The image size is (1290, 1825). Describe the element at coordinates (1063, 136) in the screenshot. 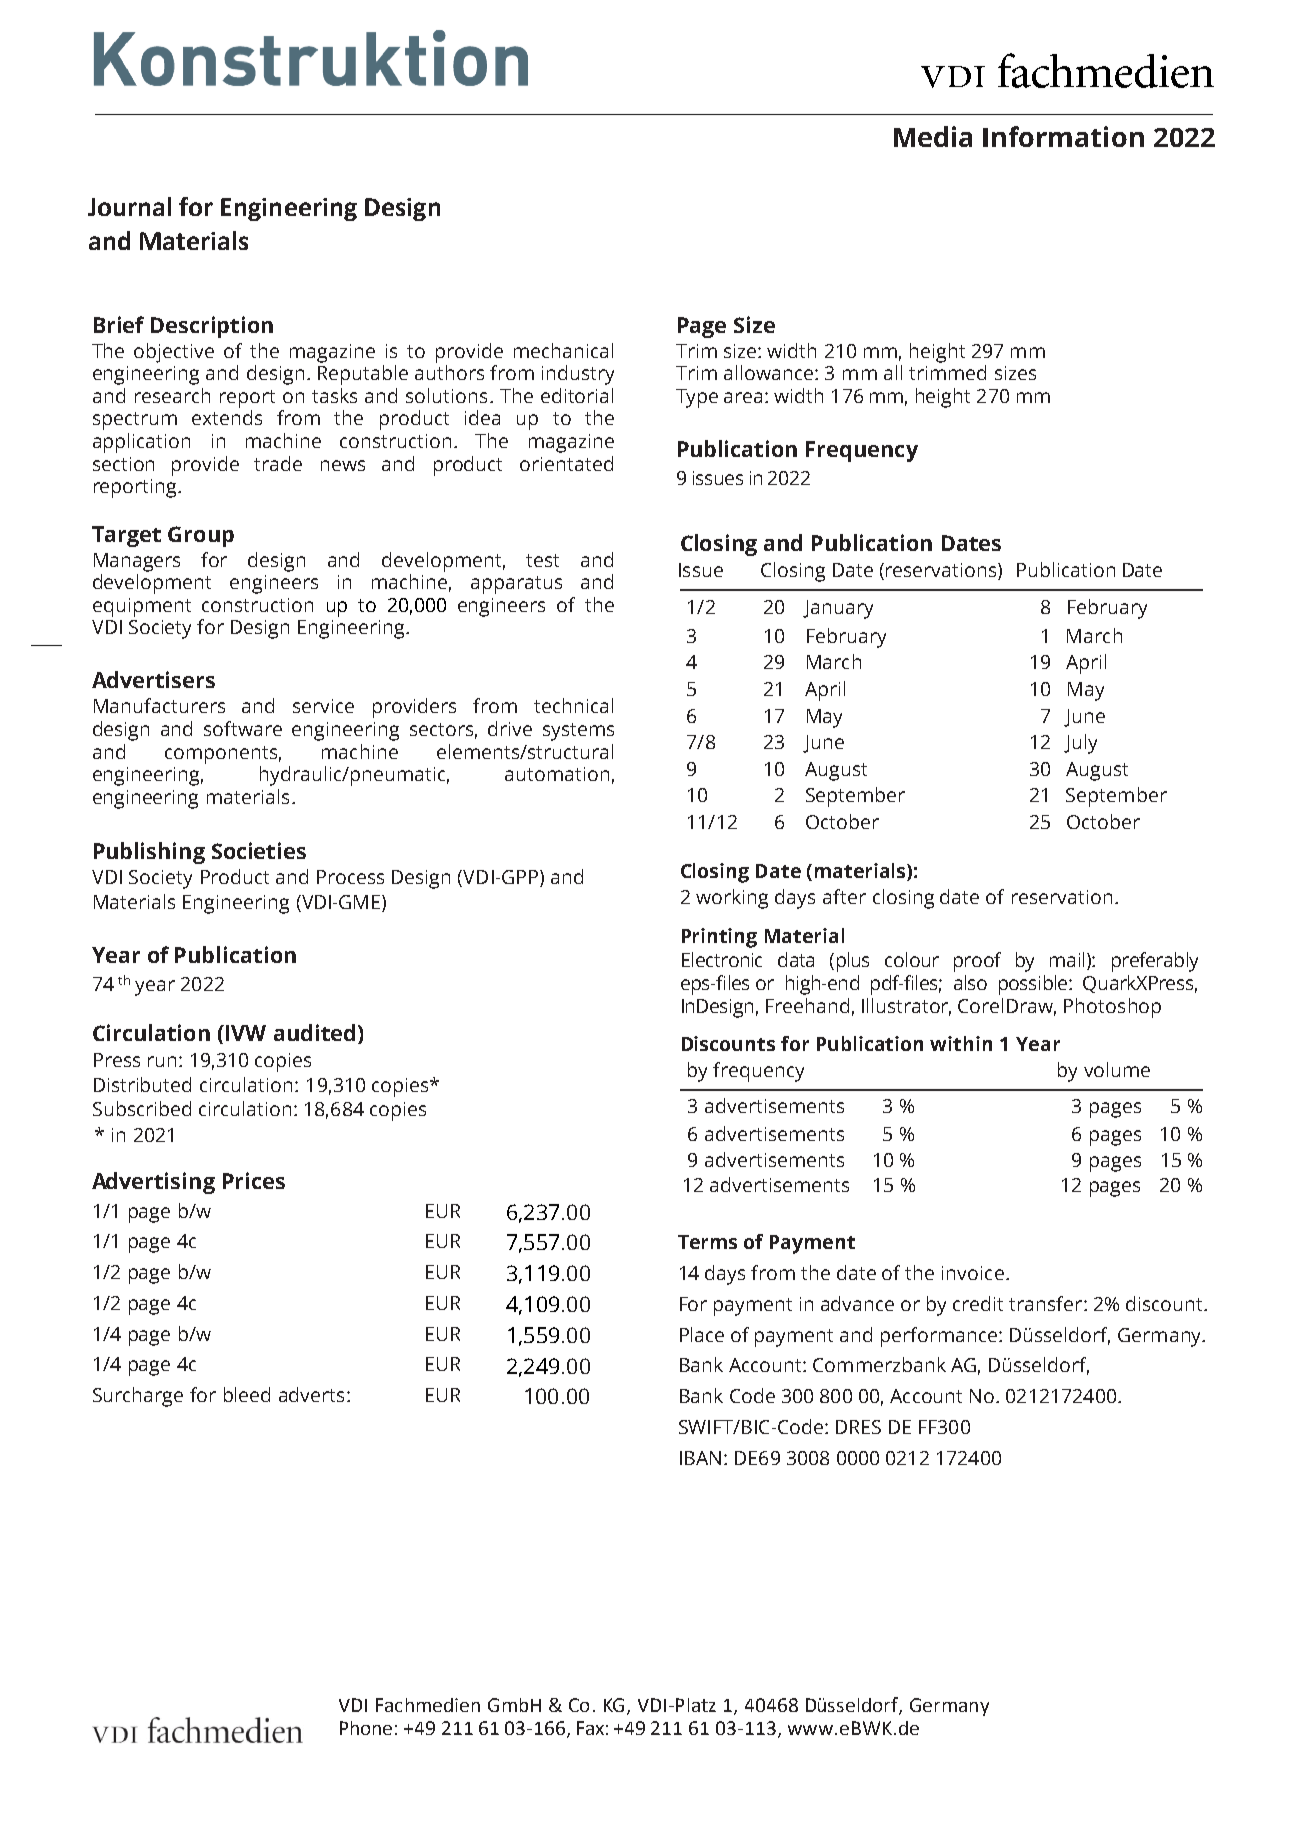

I see `Information` at that location.
